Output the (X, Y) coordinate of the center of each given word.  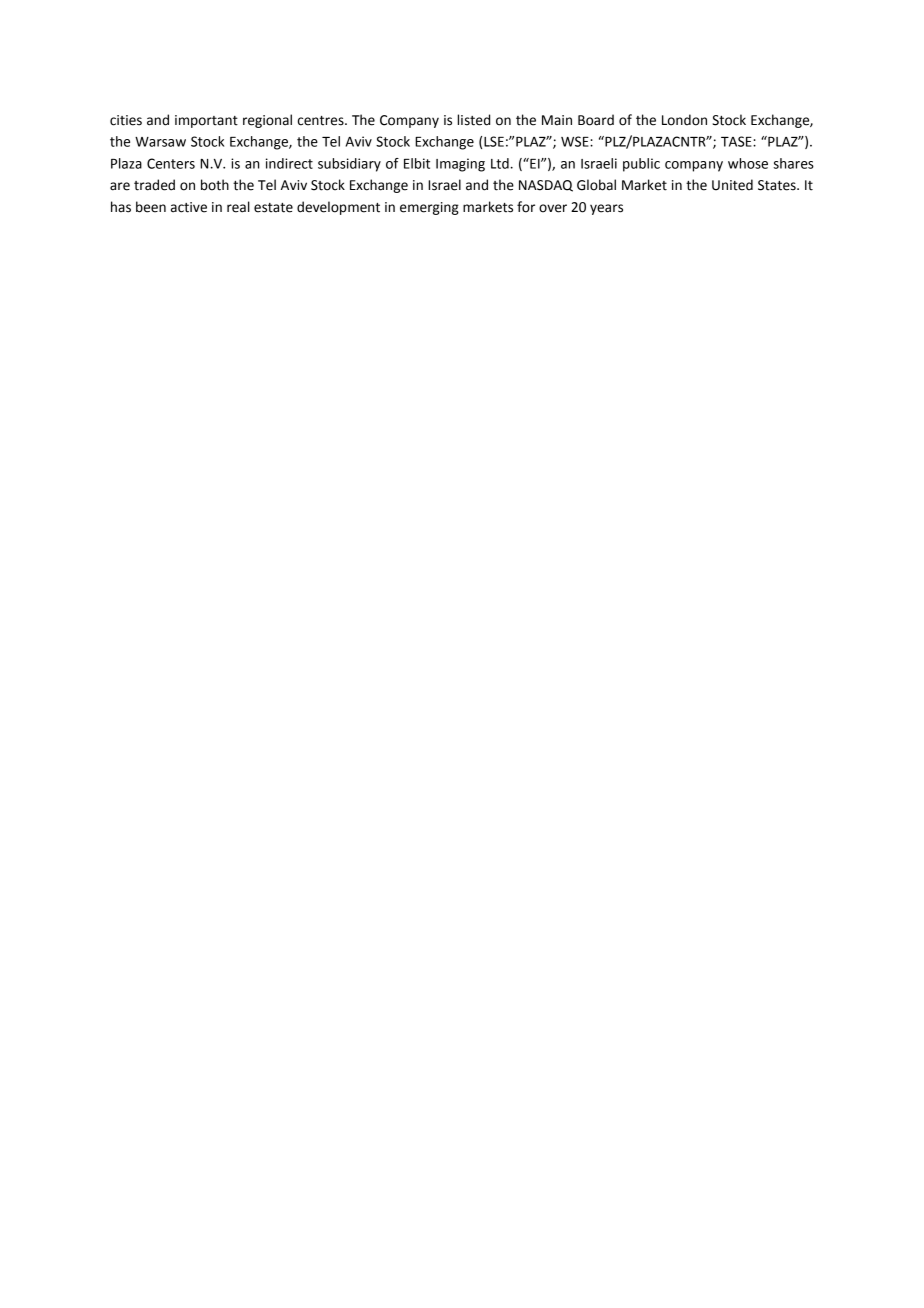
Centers (171, 163)
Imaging (460, 165)
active (189, 207)
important (206, 121)
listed (473, 120)
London (684, 120)
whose (748, 163)
